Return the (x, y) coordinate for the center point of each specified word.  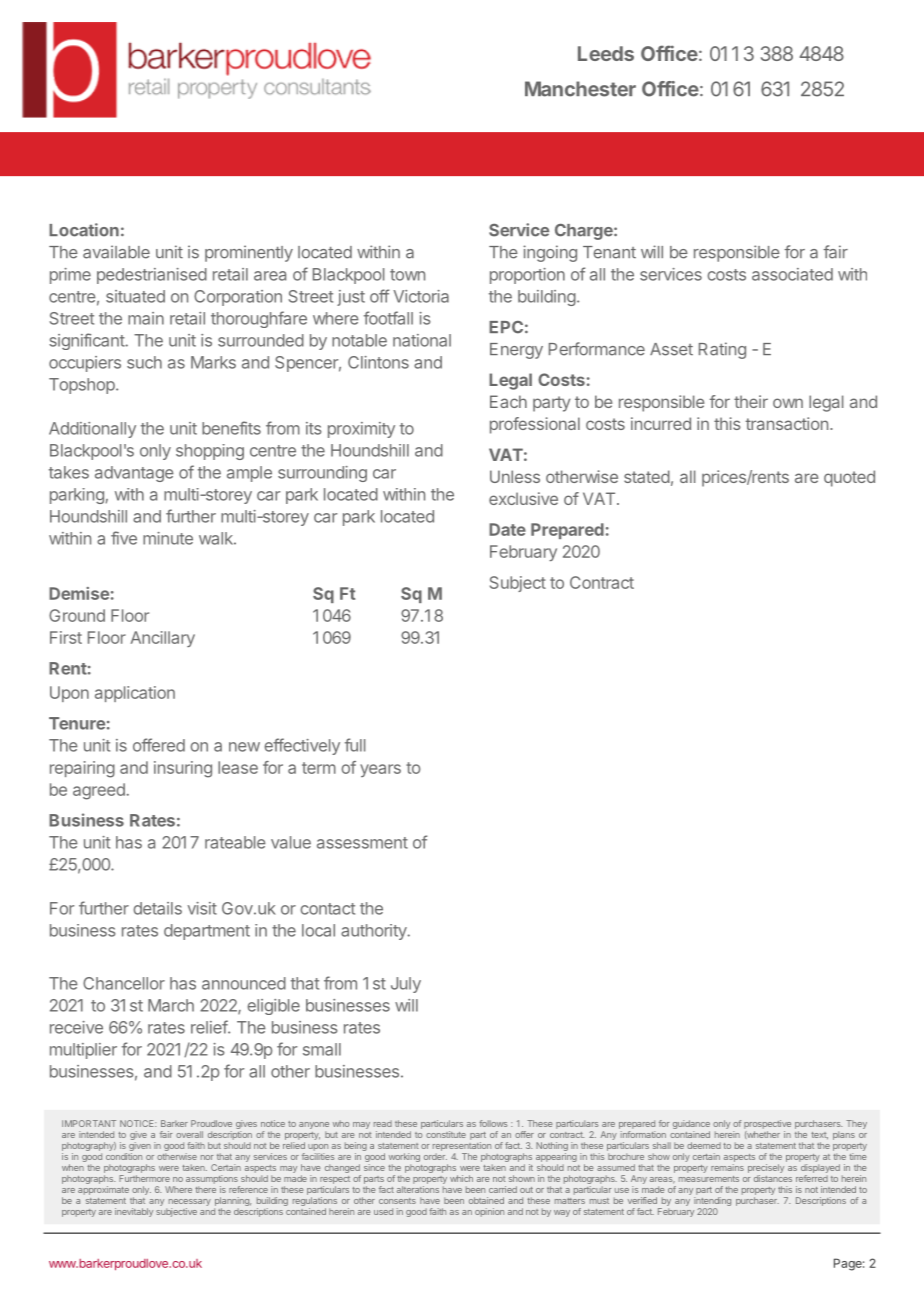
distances (773, 1178)
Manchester (580, 89)
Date (507, 529)
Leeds (606, 53)
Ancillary (162, 639)
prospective (767, 1124)
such (144, 362)
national (422, 340)
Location (84, 230)
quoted (849, 478)
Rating (722, 350)
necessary (190, 1202)
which (461, 1178)
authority (374, 932)
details (157, 908)
